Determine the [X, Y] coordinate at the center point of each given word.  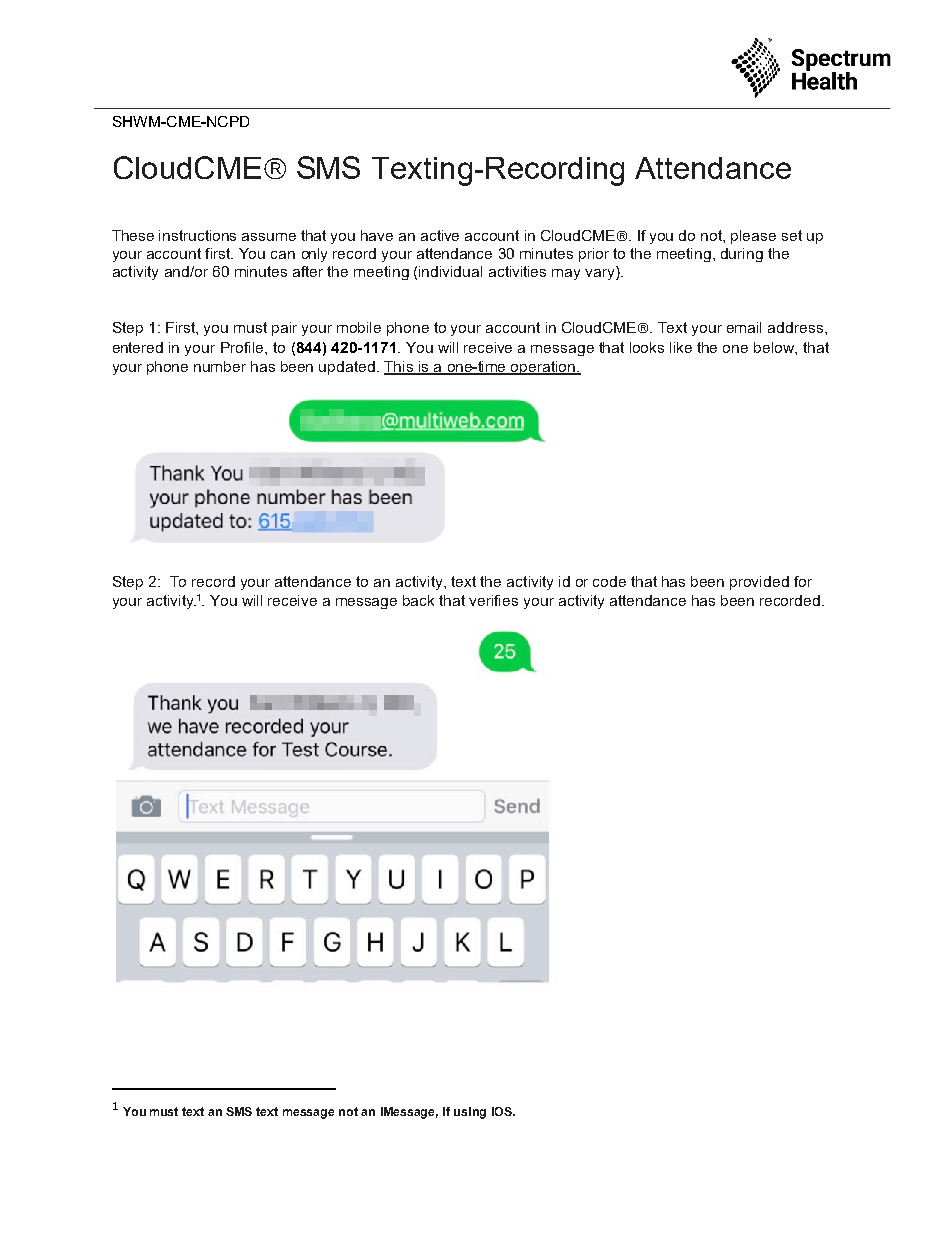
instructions [197, 235]
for [803, 581]
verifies [493, 600]
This [399, 368]
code [609, 581]
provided [759, 583]
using [470, 1113]
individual [450, 271]
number [220, 366]
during [742, 255]
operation [543, 368]
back [418, 600]
